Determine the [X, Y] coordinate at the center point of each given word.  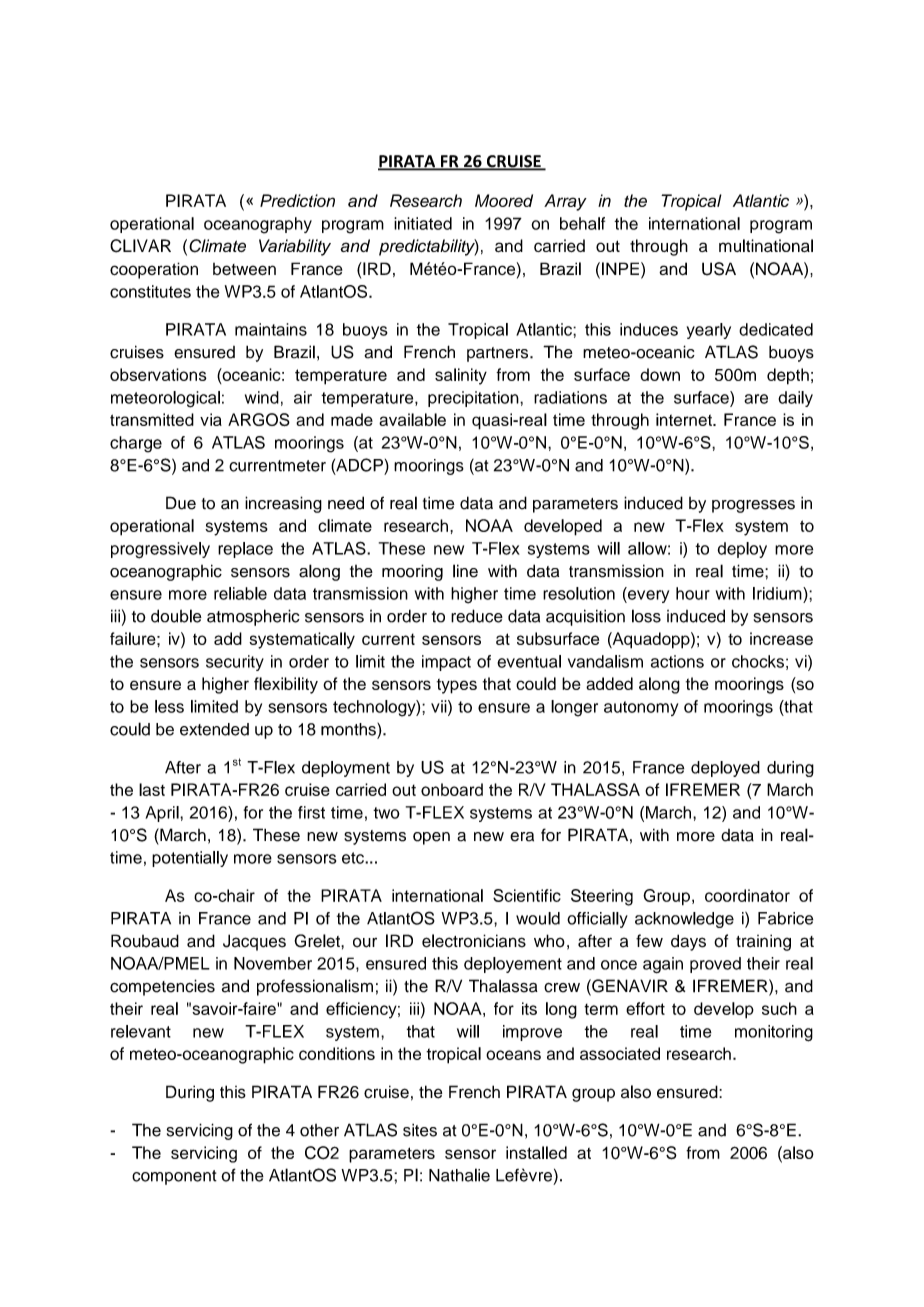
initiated [423, 223]
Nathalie [459, 1175]
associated [620, 1053]
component [174, 1177]
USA [719, 269]
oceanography [258, 225]
